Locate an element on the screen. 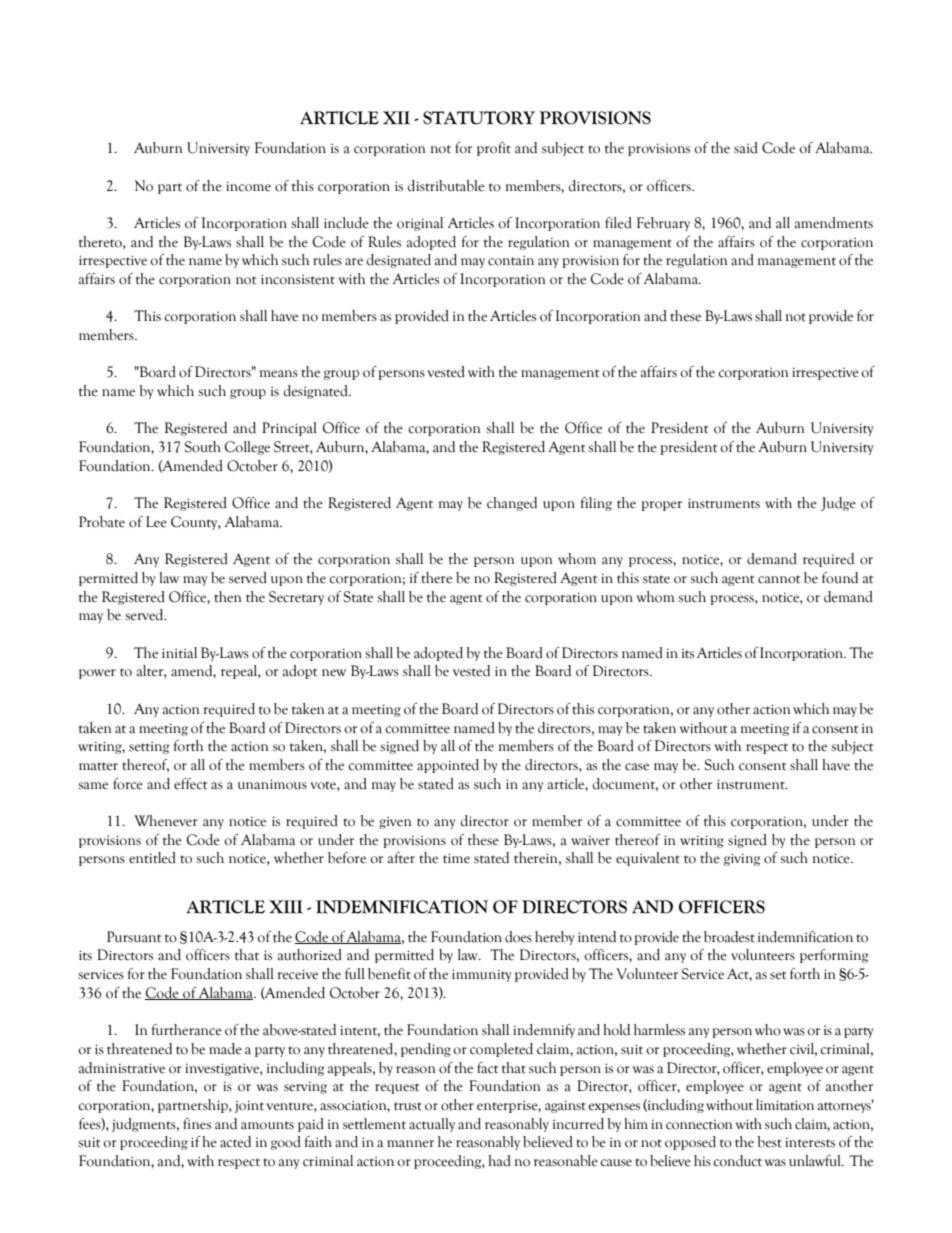 This screenshot has height=1233, width=952. said is located at coordinates (746, 148).
